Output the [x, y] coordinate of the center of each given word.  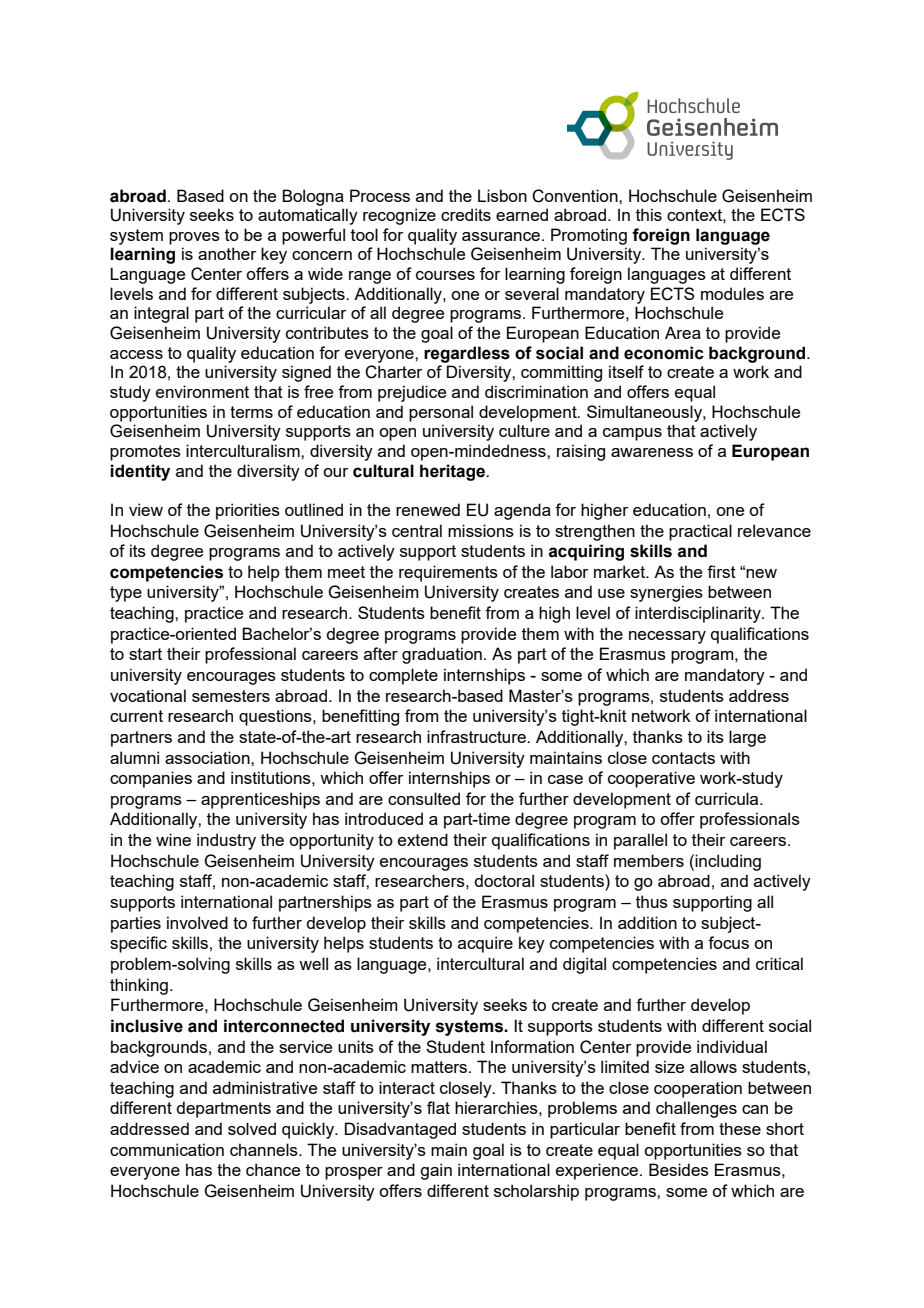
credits [466, 214]
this [649, 214]
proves [194, 238]
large [747, 738]
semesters [231, 696]
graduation [442, 655]
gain [436, 1171]
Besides [679, 1169]
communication [167, 1149]
